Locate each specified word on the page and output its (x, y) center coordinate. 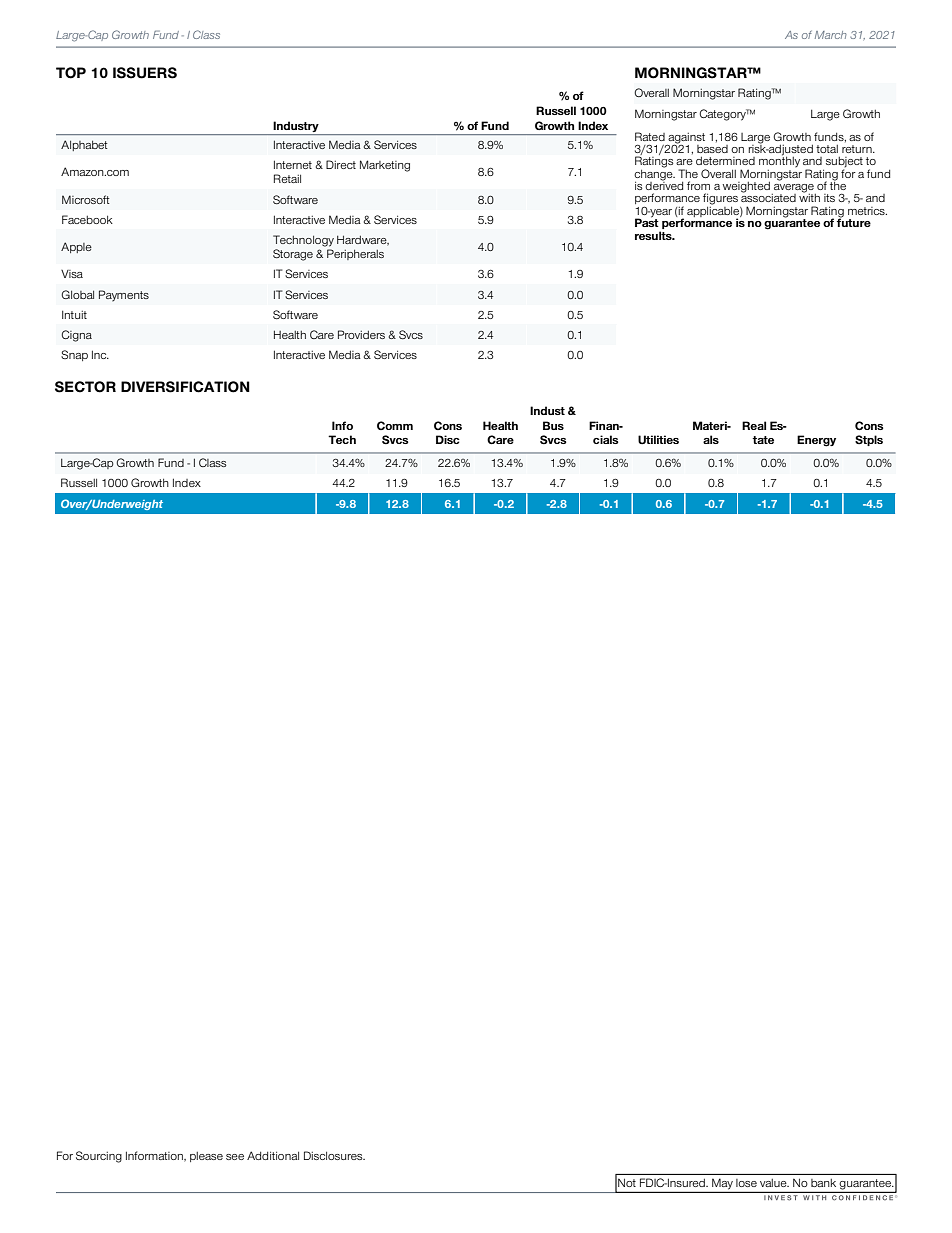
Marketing (385, 166)
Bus (553, 425)
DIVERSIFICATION (185, 387)
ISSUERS (145, 73)
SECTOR (85, 387)
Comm (395, 425)
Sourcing (99, 1157)
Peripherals (355, 254)
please (206, 1157)
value (774, 1183)
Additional (273, 1155)
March (831, 35)
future (854, 222)
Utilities (658, 440)
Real (754, 425)
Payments (124, 296)
